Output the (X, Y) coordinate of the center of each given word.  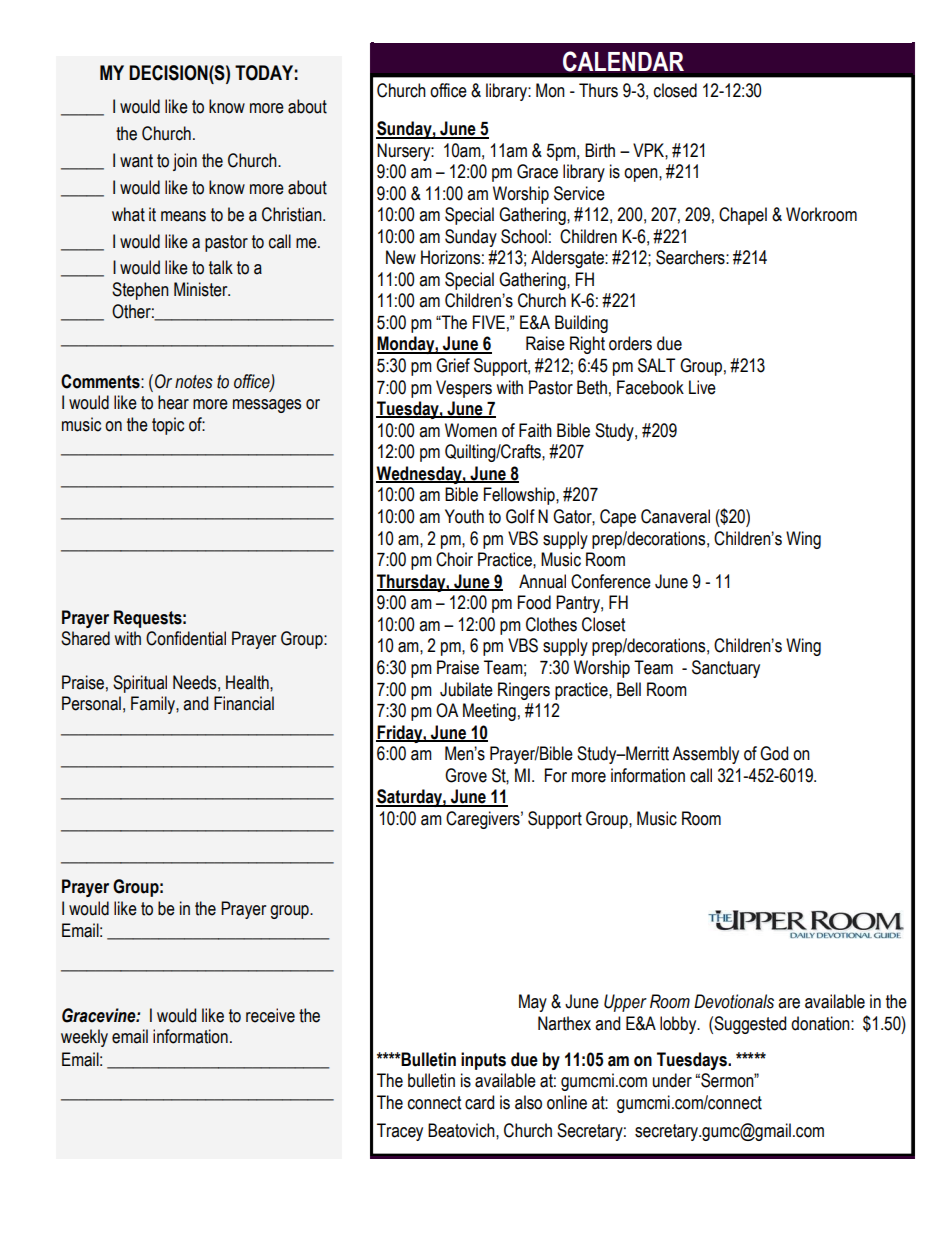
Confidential (186, 638)
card (479, 1102)
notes (194, 382)
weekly (84, 1038)
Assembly (705, 755)
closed (675, 90)
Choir (454, 559)
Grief (453, 365)
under (672, 1080)
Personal (91, 703)
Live (702, 387)
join (185, 162)
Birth (600, 150)
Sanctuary (726, 669)
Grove (466, 775)
